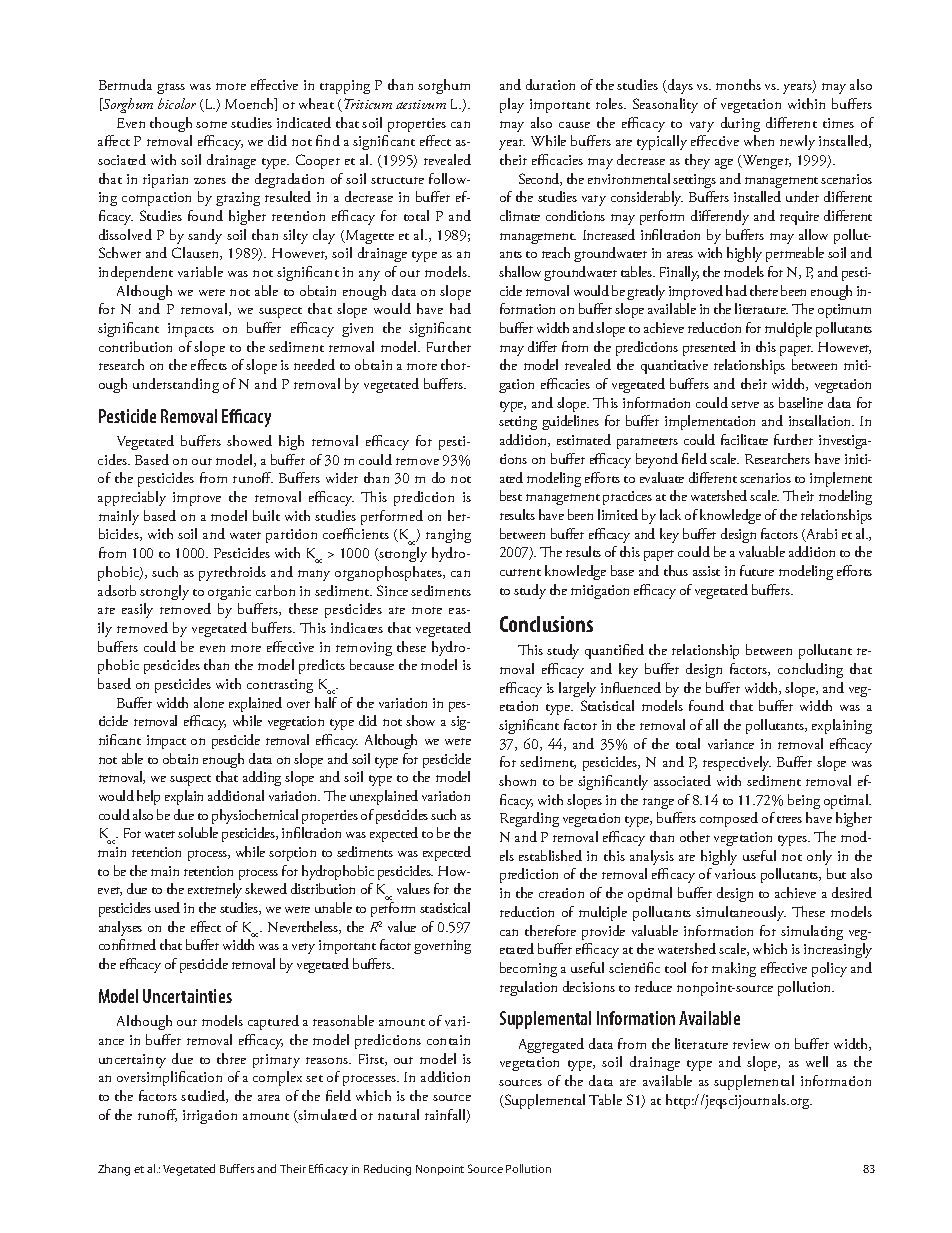  Describe the element at coordinates (744, 439) in the screenshot. I see `facilitate` at that location.
